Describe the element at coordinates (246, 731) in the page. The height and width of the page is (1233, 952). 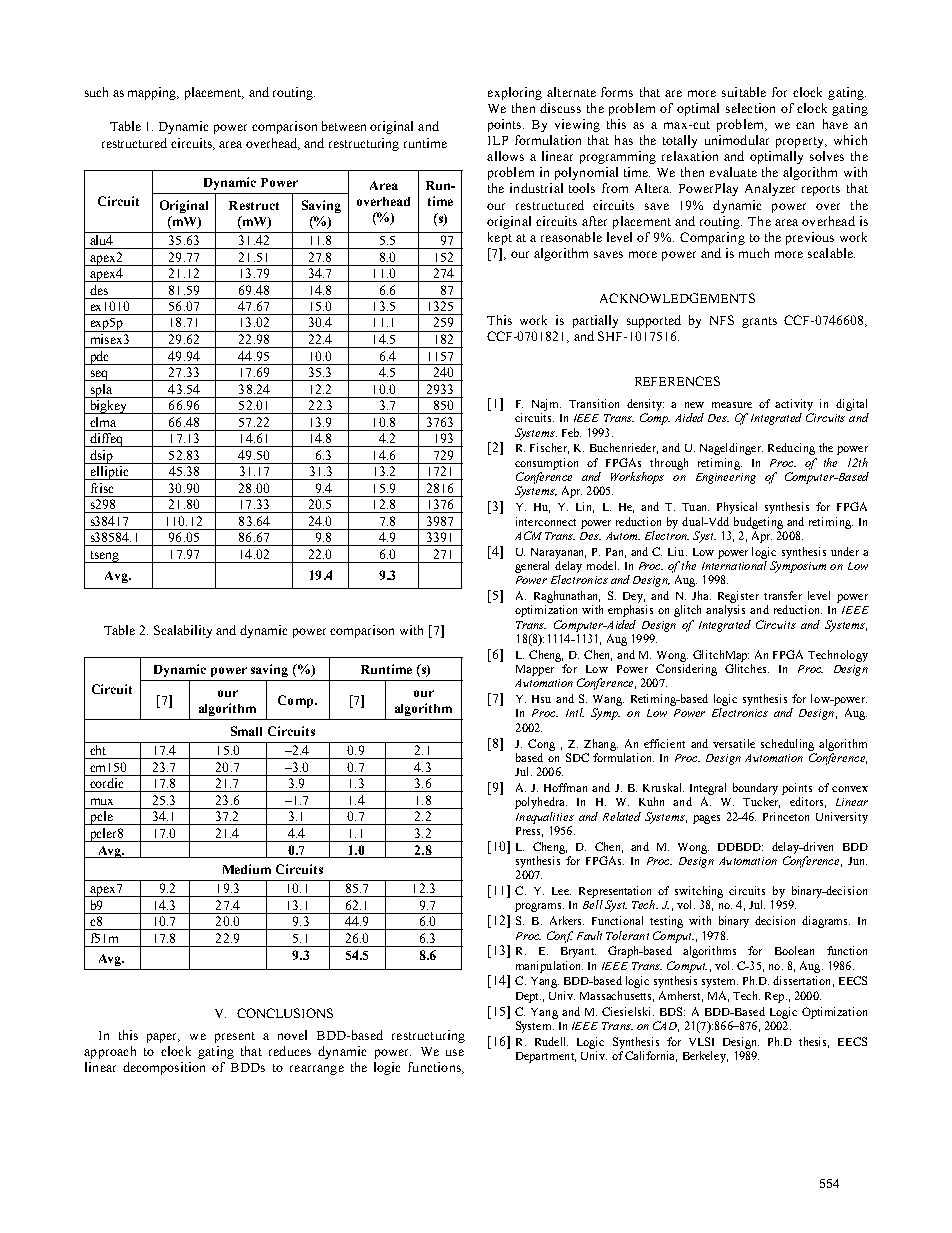
I see `Small` at that location.
